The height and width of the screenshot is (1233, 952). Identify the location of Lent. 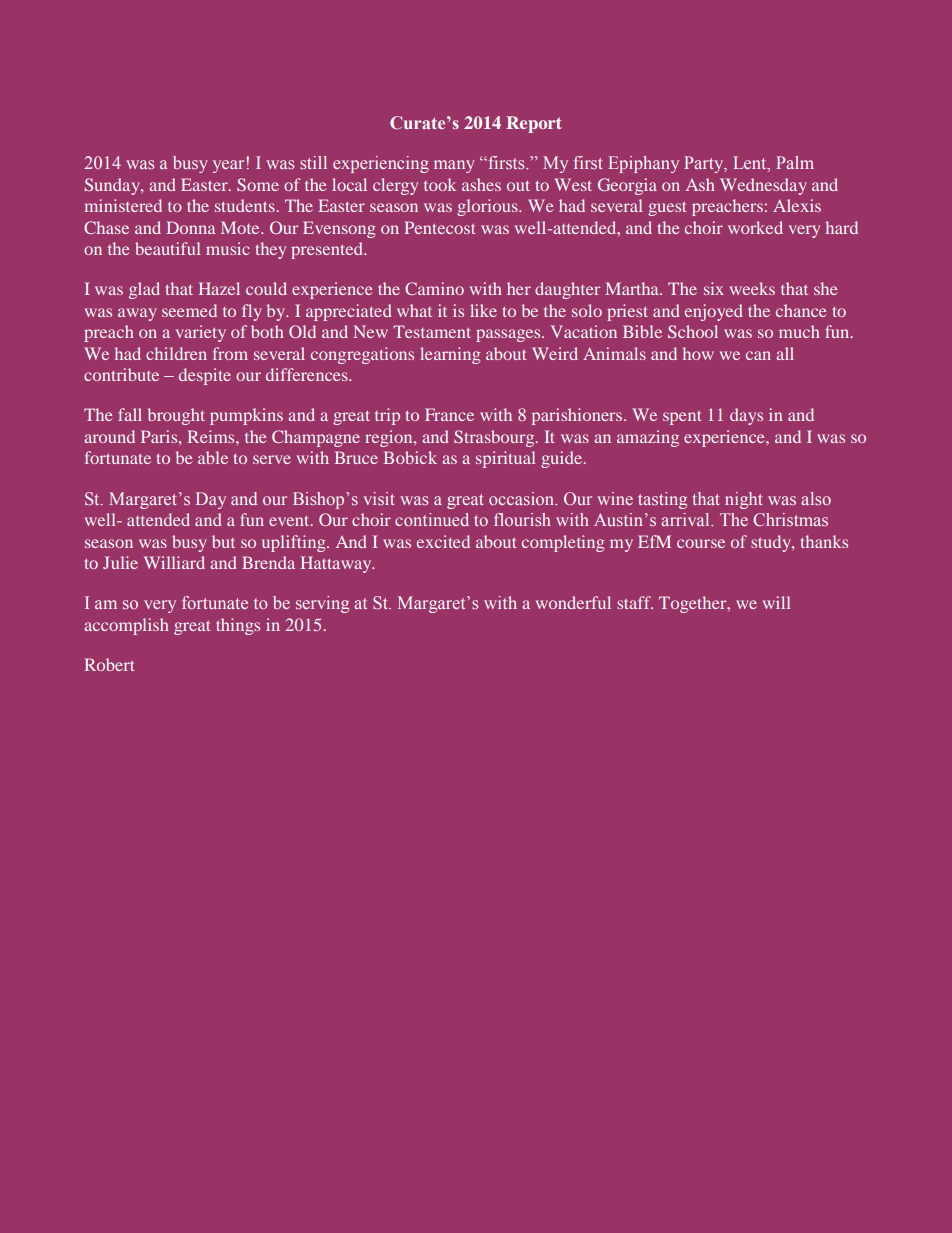
(751, 164).
